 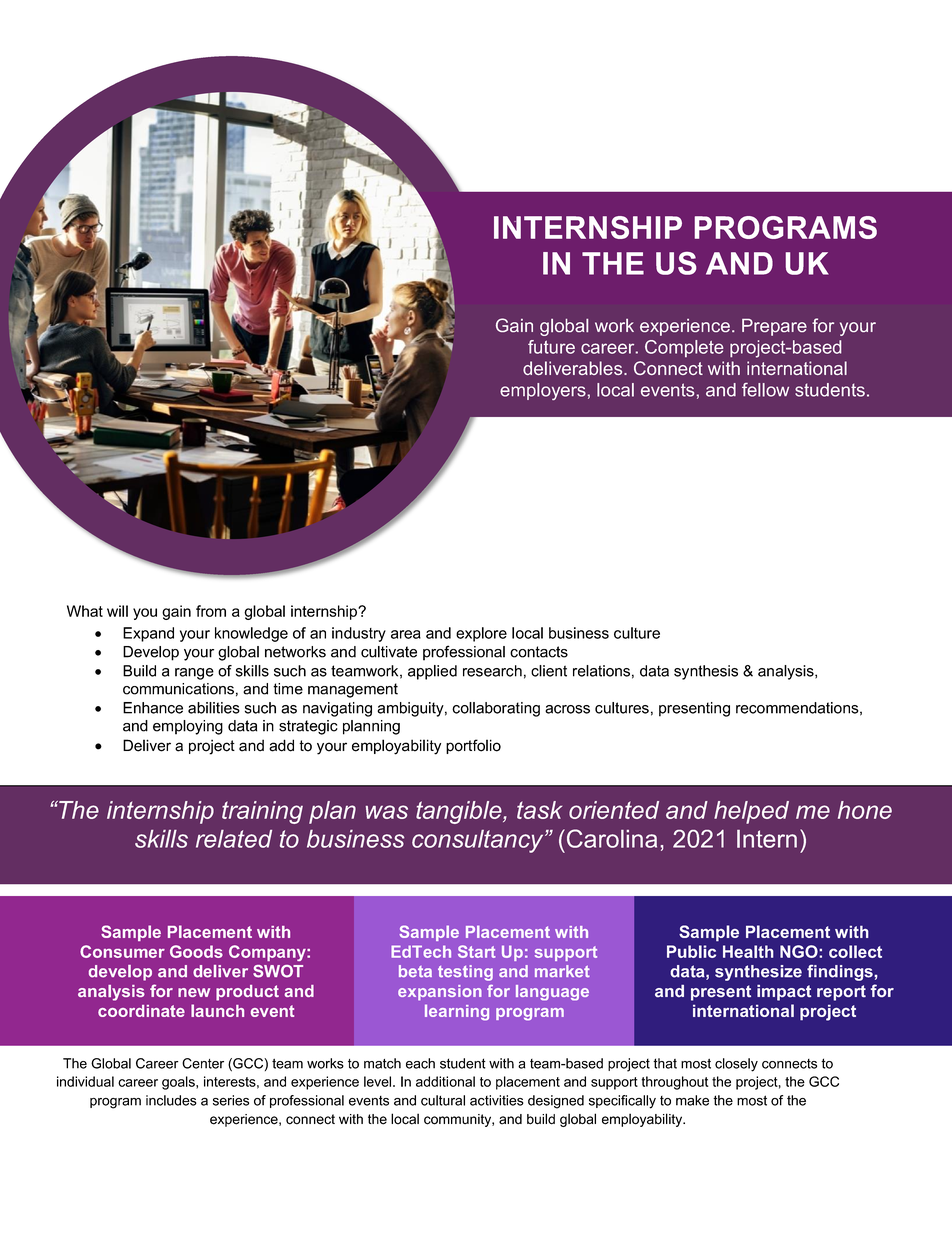 I want to click on employers, so click(x=543, y=391).
